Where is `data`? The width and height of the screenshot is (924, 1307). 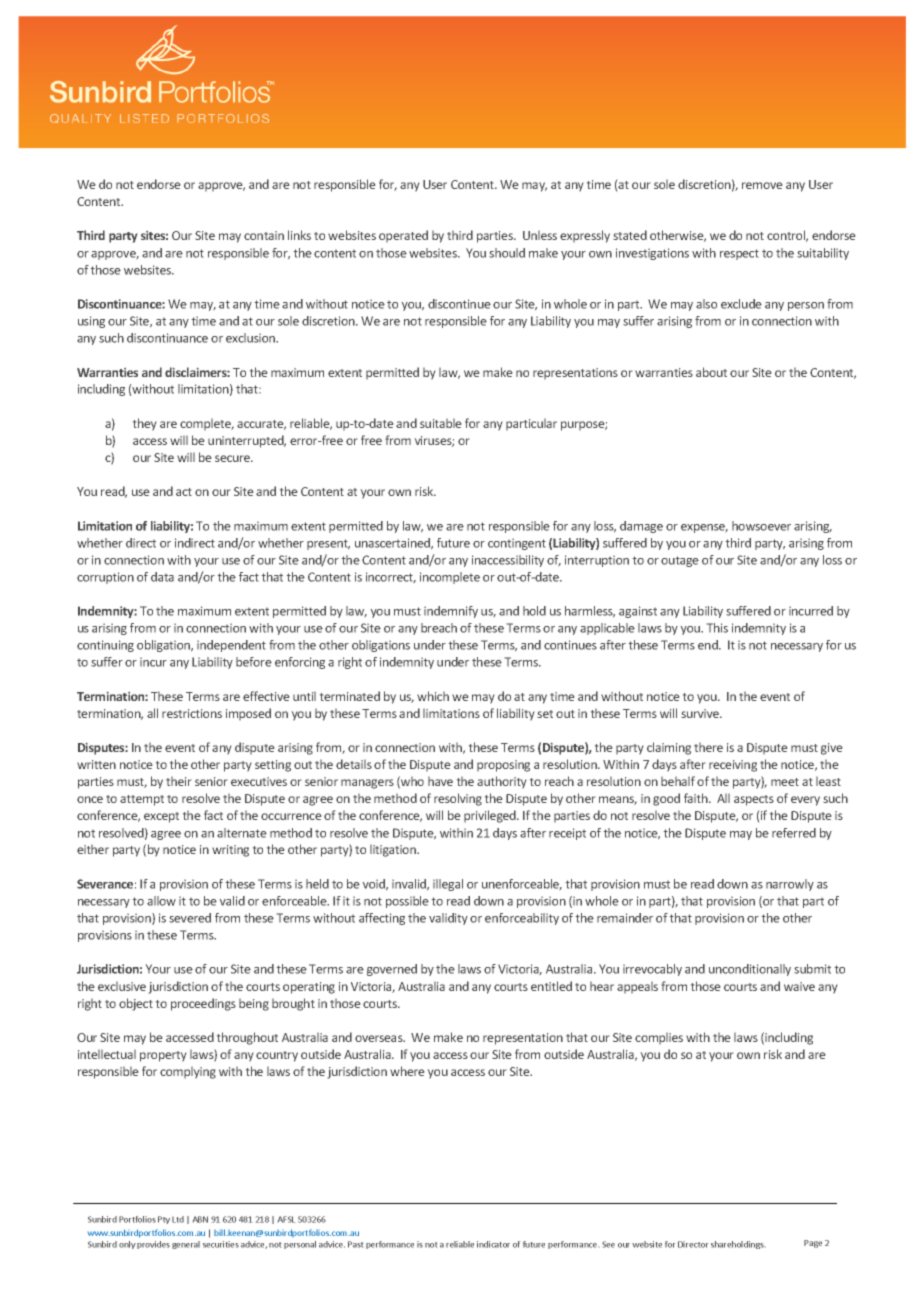 data is located at coordinates (162, 577).
